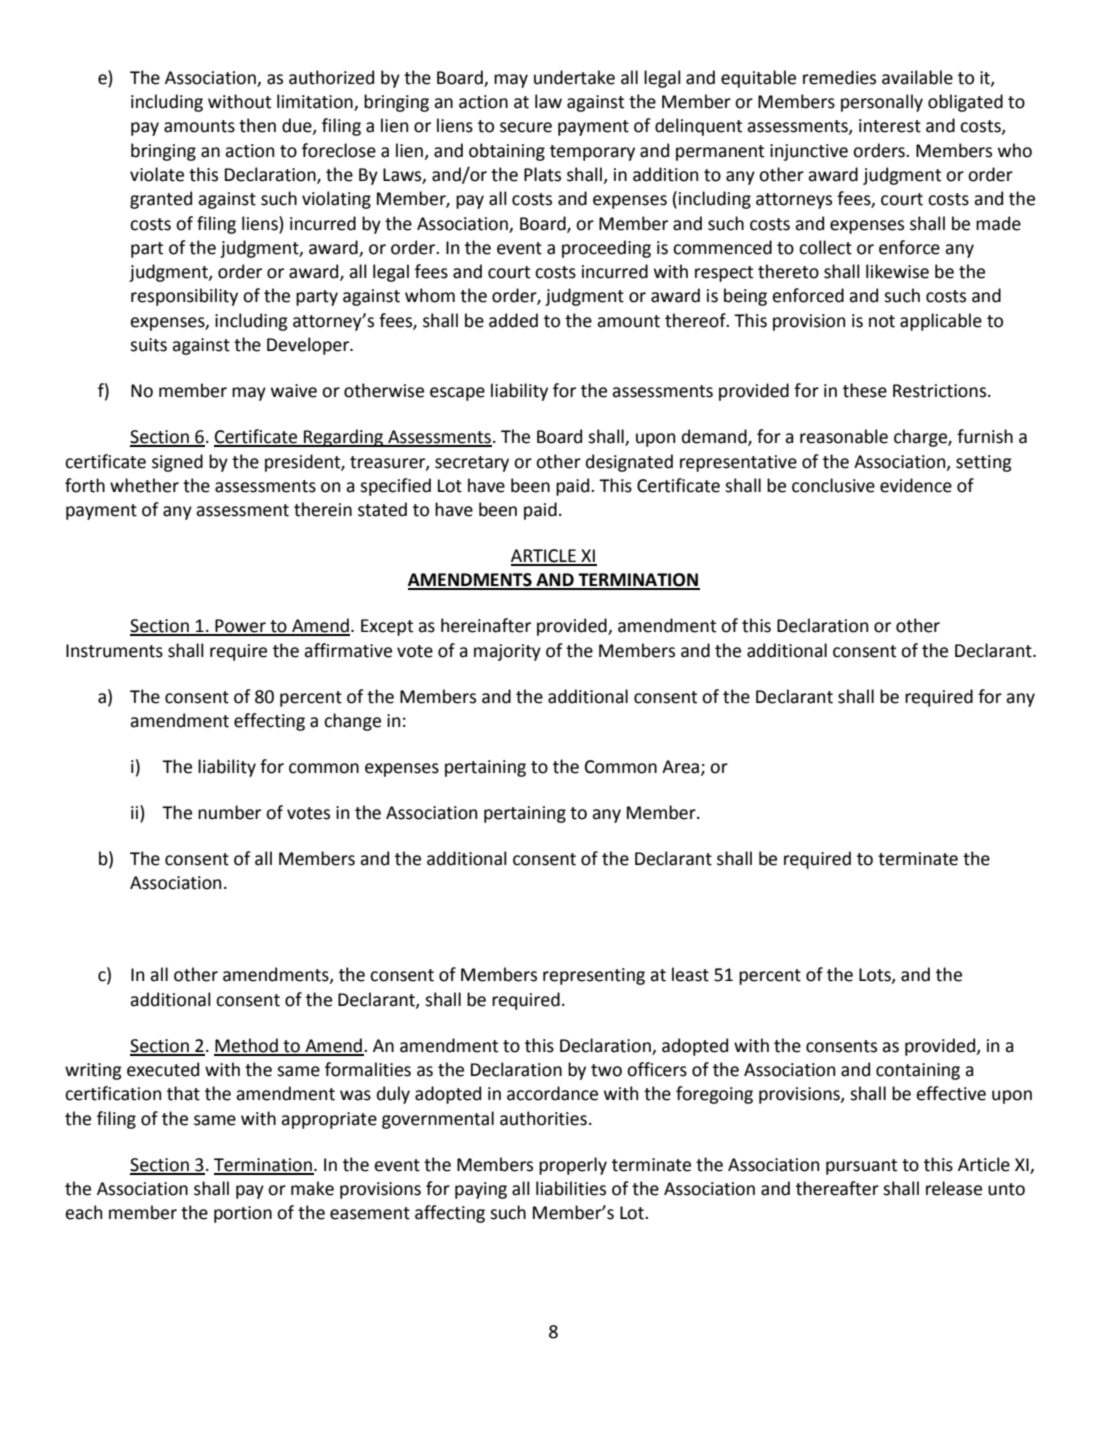 The height and width of the screenshot is (1433, 1107). Describe the element at coordinates (507, 652) in the screenshot. I see `majority` at that location.
